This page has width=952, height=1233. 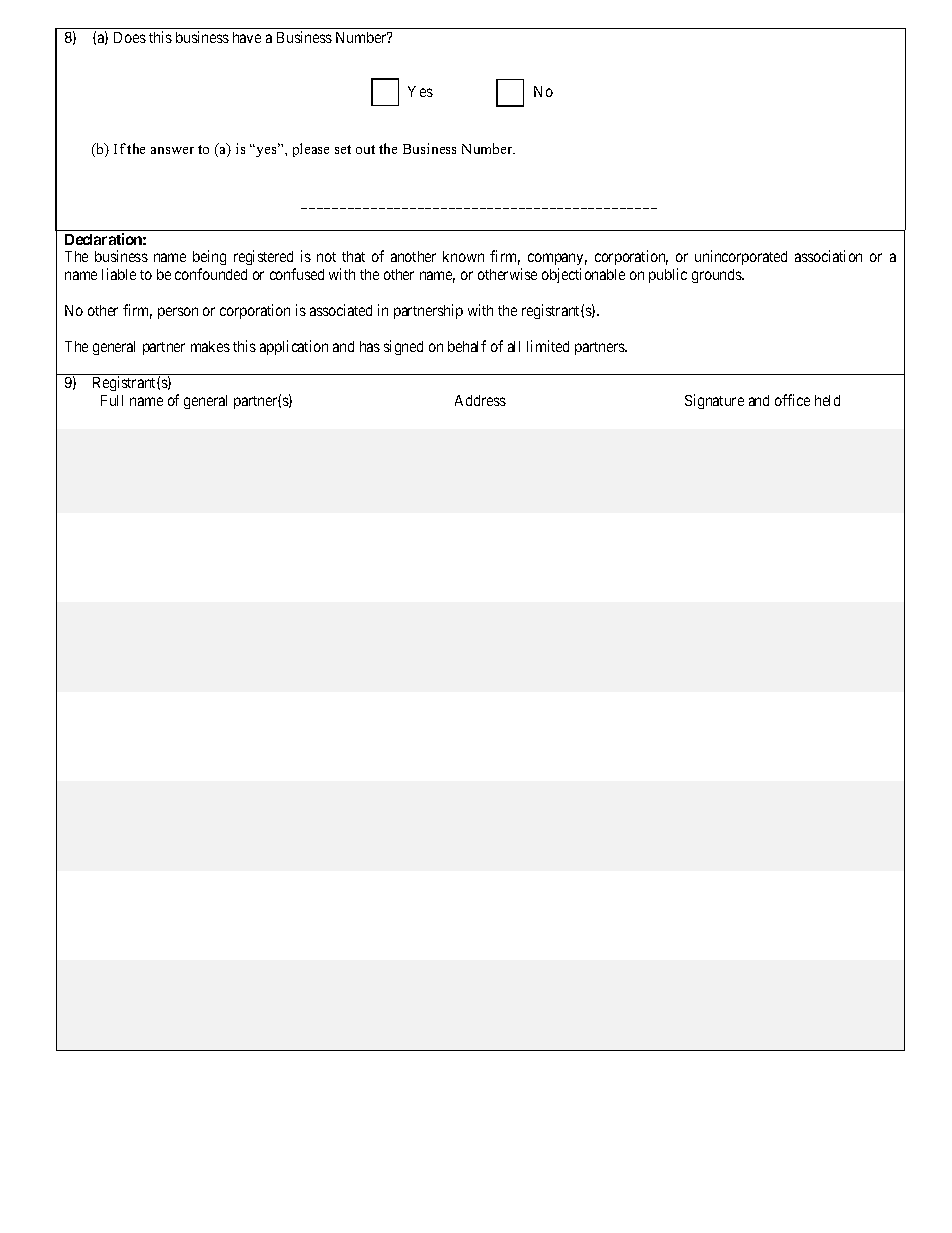 What do you see at coordinates (130, 37) in the page?
I see `Does` at bounding box center [130, 37].
